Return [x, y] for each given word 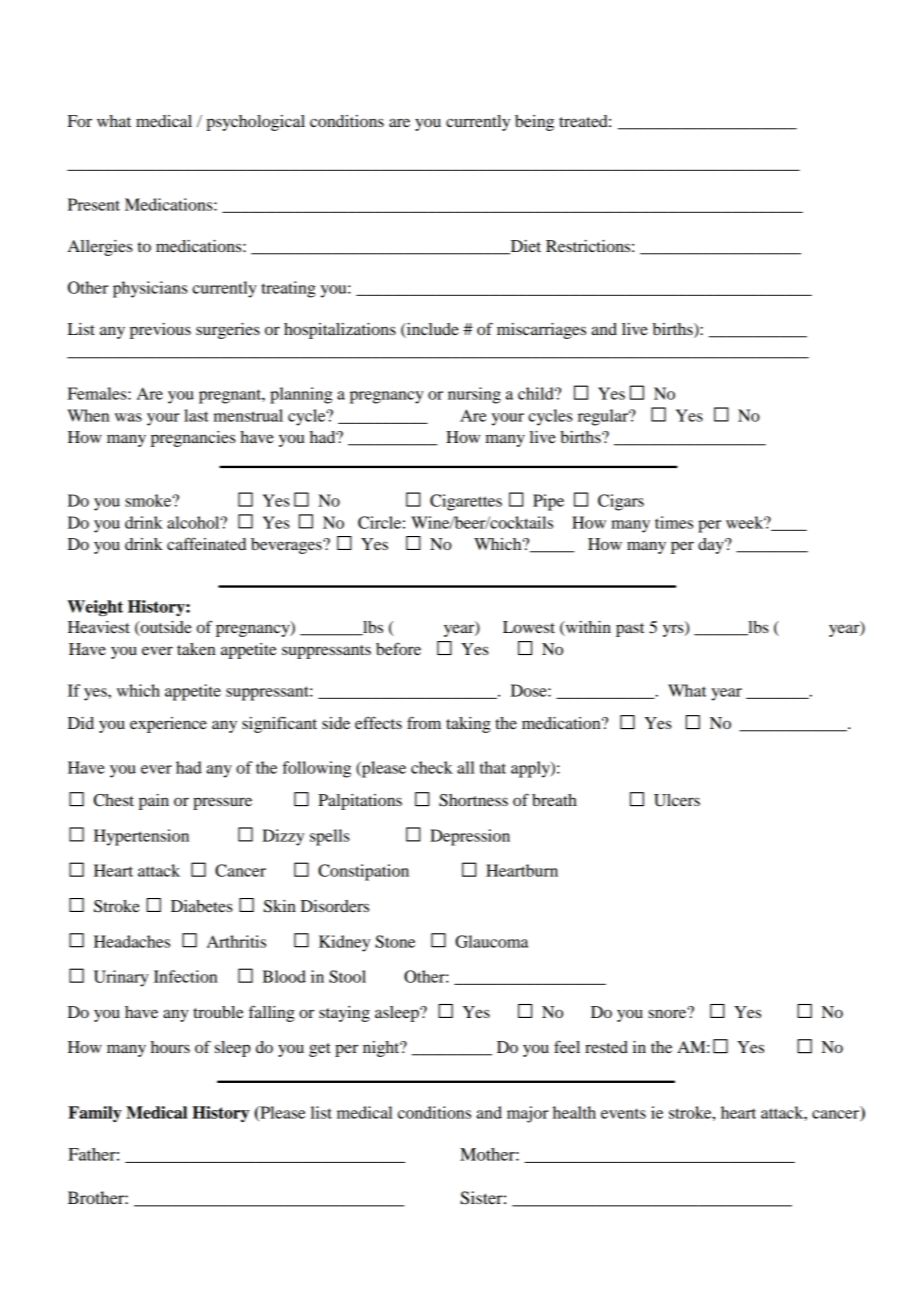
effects [378, 722]
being [534, 123]
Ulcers [677, 800]
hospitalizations [340, 331]
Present [94, 204]
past [630, 630]
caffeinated [206, 543]
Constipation [363, 872]
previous [160, 331]
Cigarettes [466, 502]
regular [604, 417]
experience [168, 725]
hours [170, 1047]
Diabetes [202, 906]
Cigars [621, 502]
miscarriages [541, 331]
